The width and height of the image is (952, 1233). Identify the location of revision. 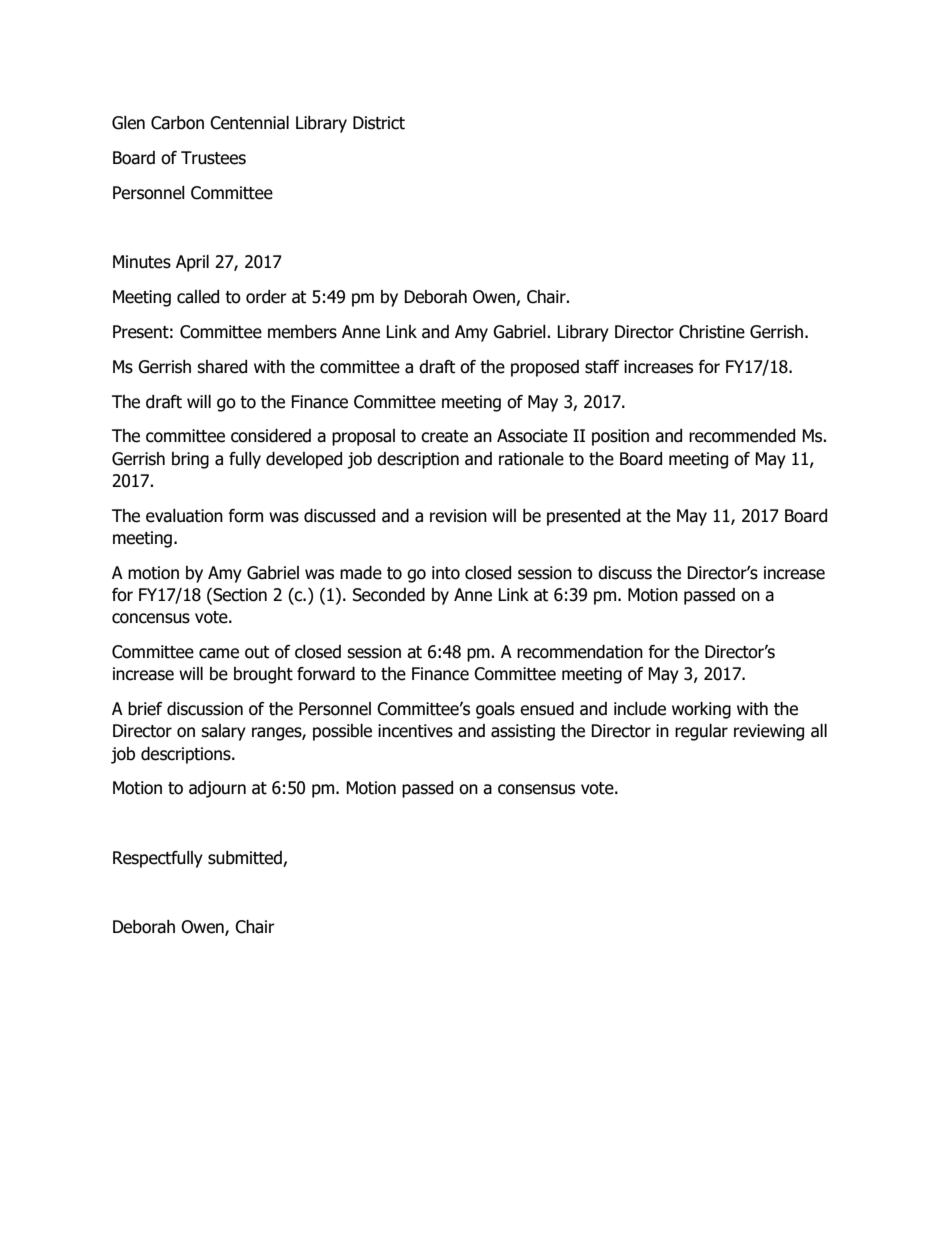
(458, 516).
